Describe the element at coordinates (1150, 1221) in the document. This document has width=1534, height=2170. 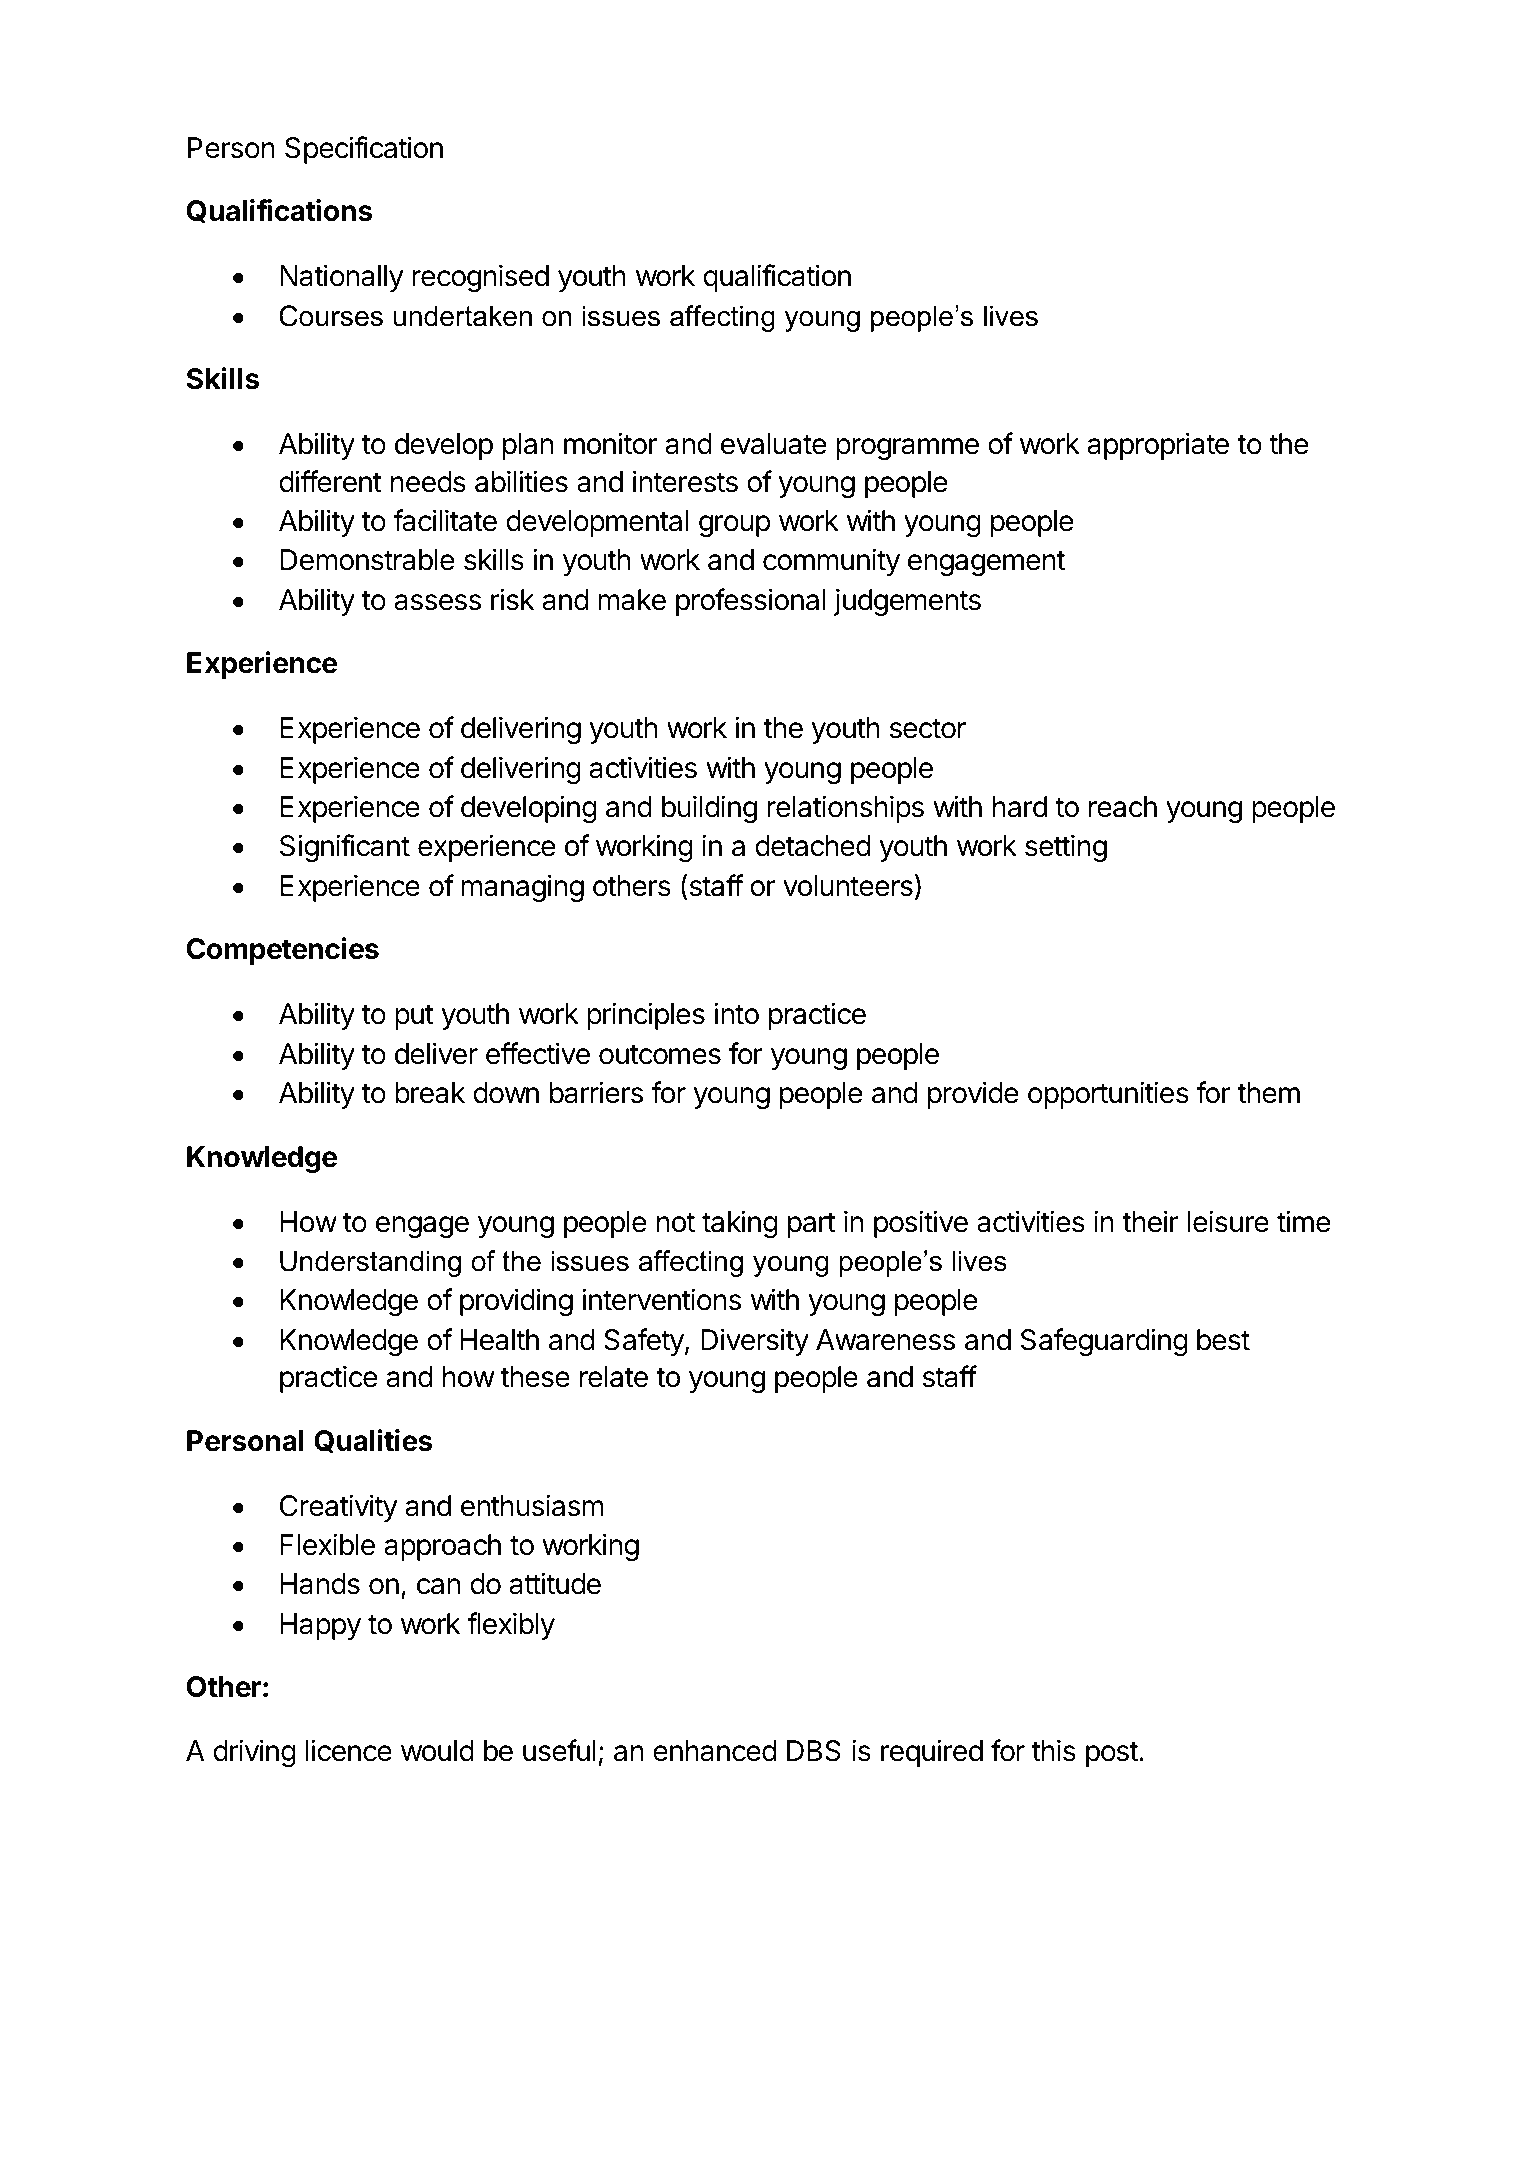
I see `their` at that location.
